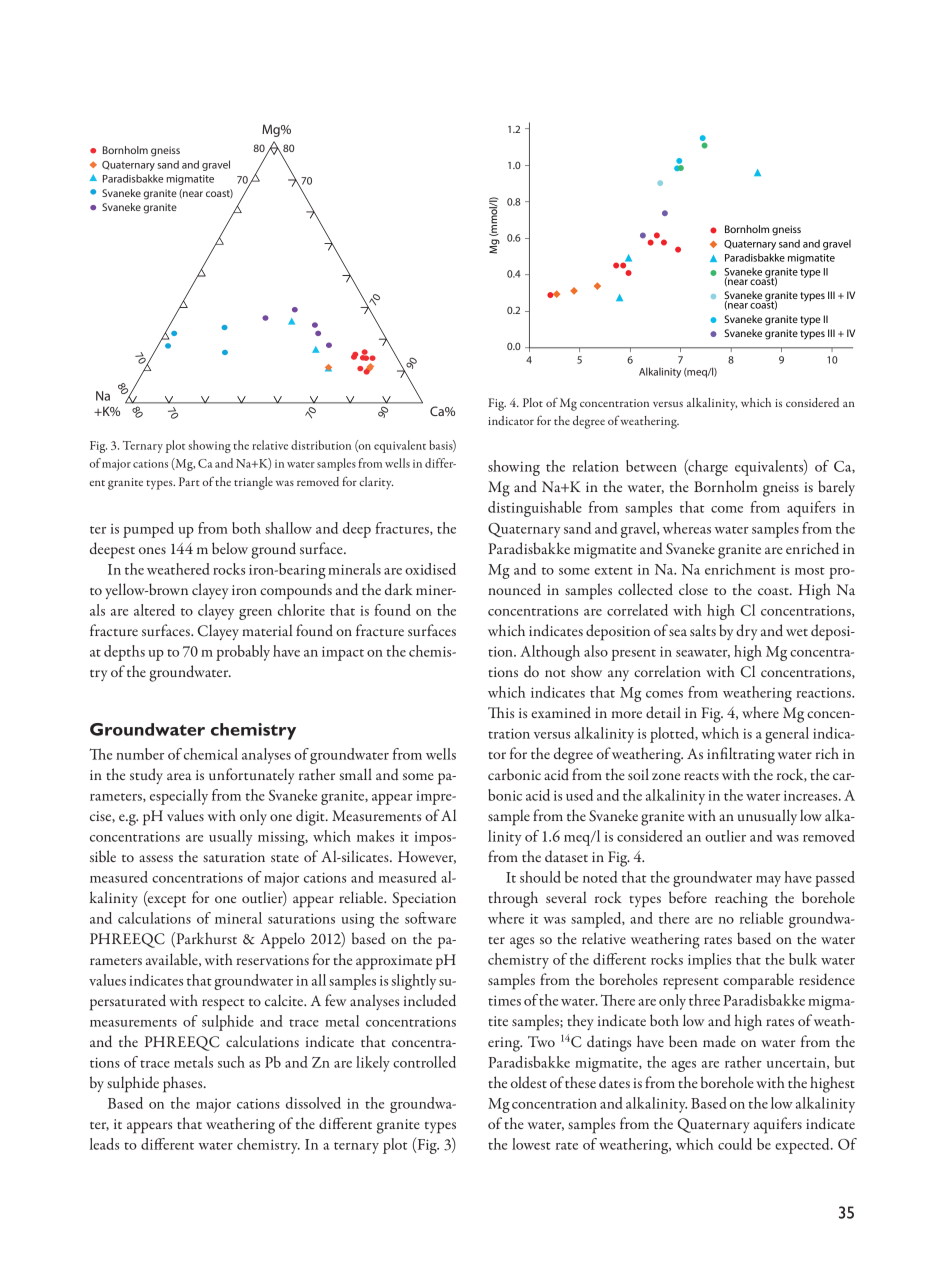  Describe the element at coordinates (836, 488) in the screenshot. I see `barely` at that location.
